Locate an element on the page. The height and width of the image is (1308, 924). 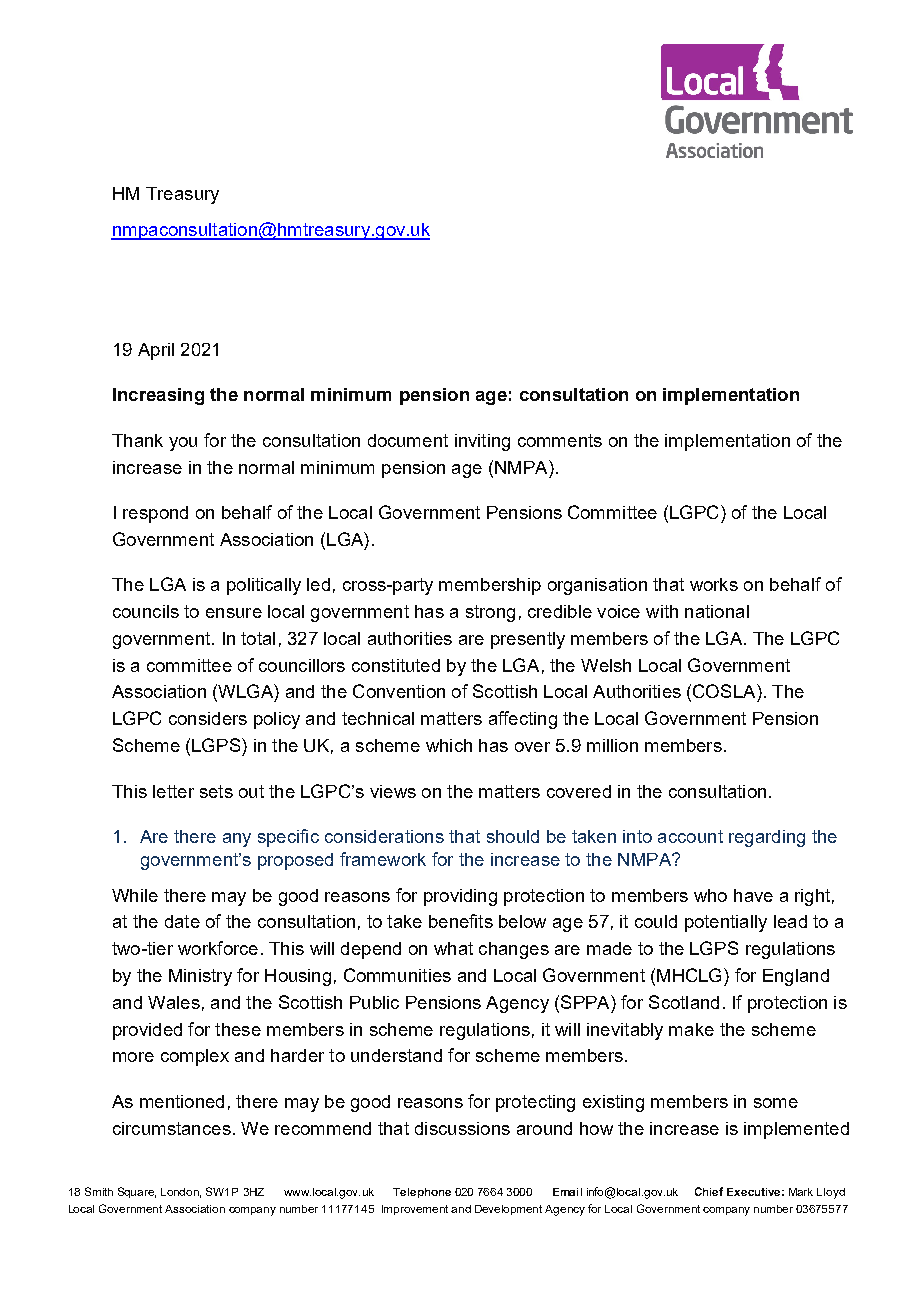
which is located at coordinates (449, 745).
